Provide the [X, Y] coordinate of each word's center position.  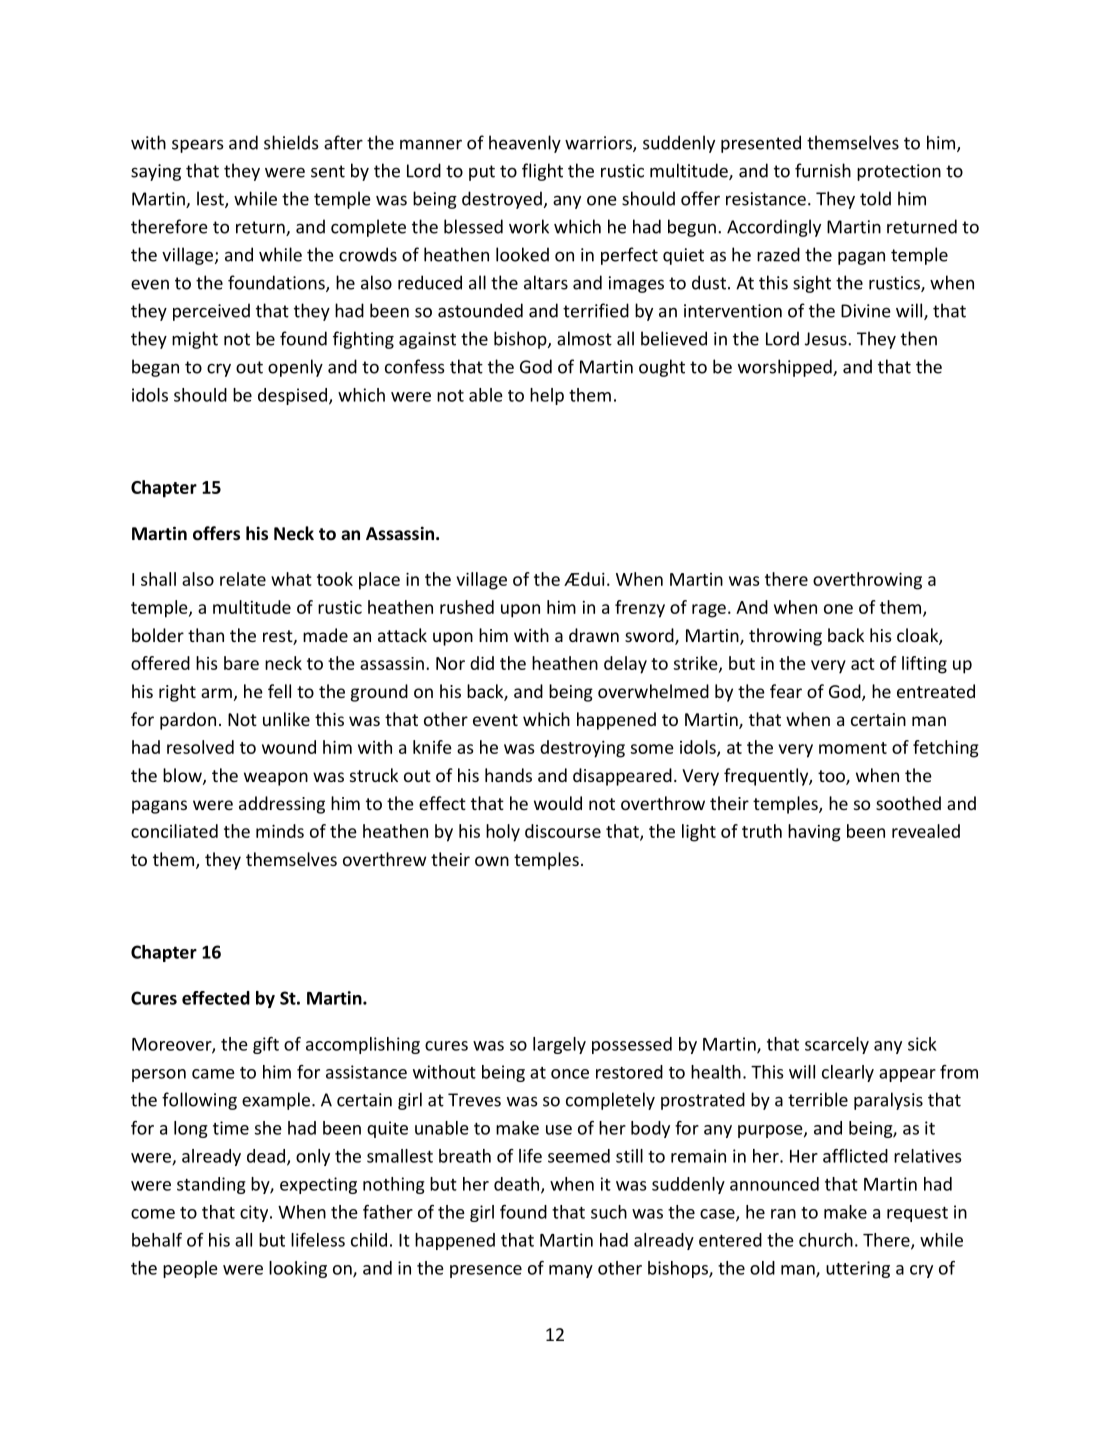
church [826, 1240]
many [571, 1271]
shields [291, 142]
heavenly [525, 144]
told [875, 198]
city [255, 1213]
